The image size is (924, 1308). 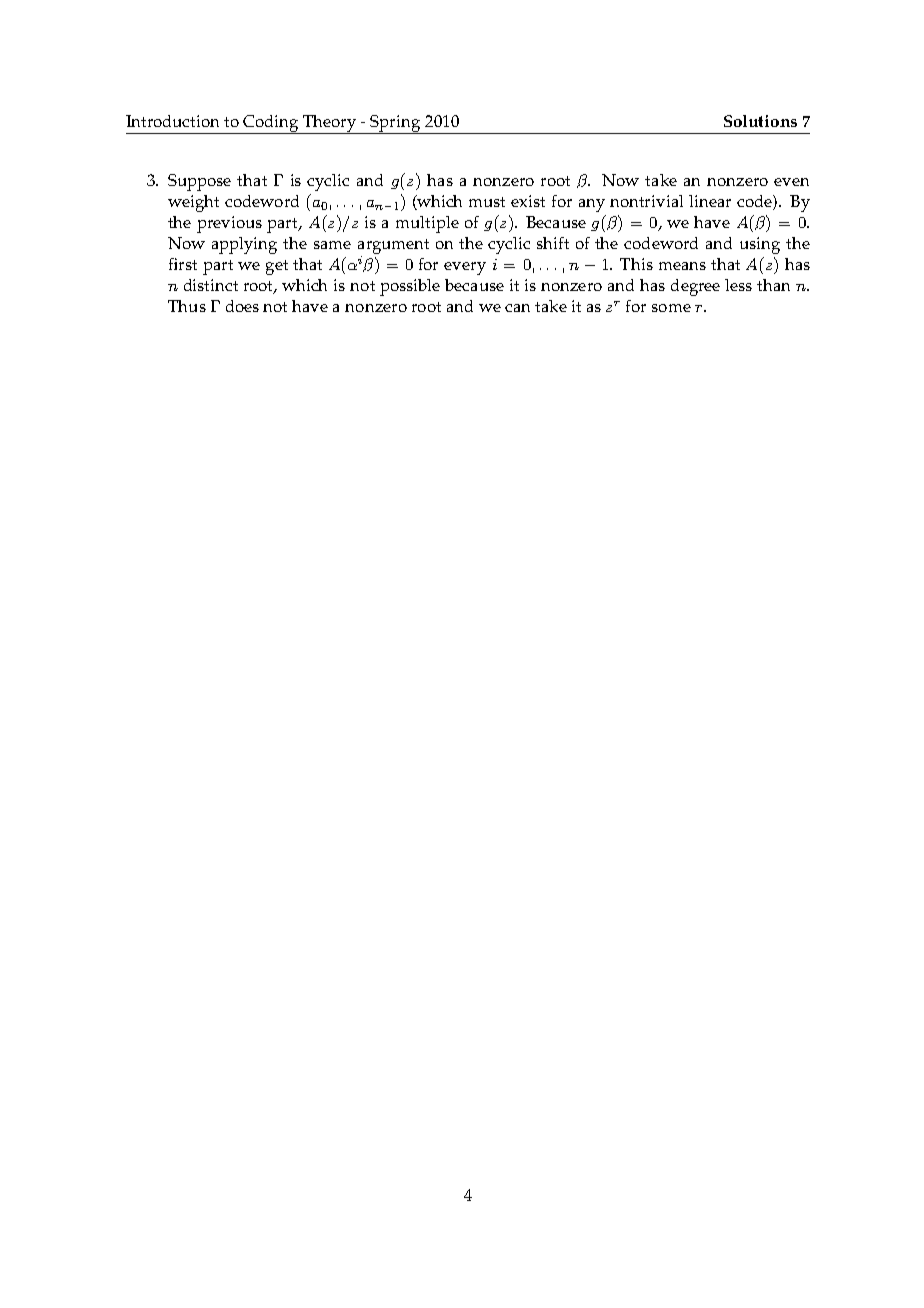 What do you see at coordinates (396, 124) in the screenshot?
I see `Spring` at bounding box center [396, 124].
